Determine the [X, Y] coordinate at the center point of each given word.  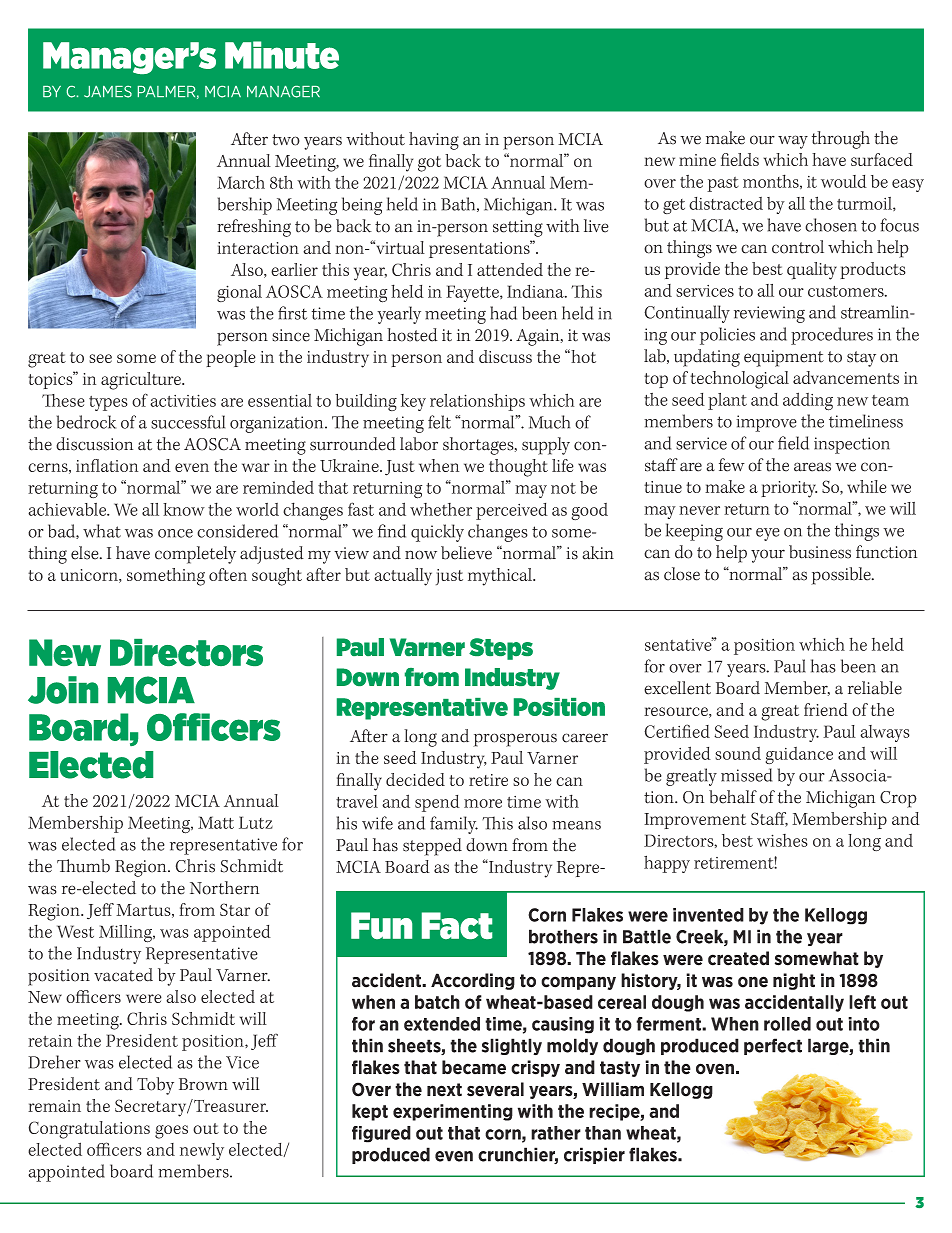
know [184, 509]
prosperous [515, 740]
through [841, 140]
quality [812, 271]
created [738, 958]
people [231, 358]
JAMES [108, 92]
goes [171, 1132]
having [434, 141]
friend [826, 709]
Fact [457, 925]
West [75, 931]
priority [789, 489]
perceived [512, 511]
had [503, 313]
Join [63, 690]
